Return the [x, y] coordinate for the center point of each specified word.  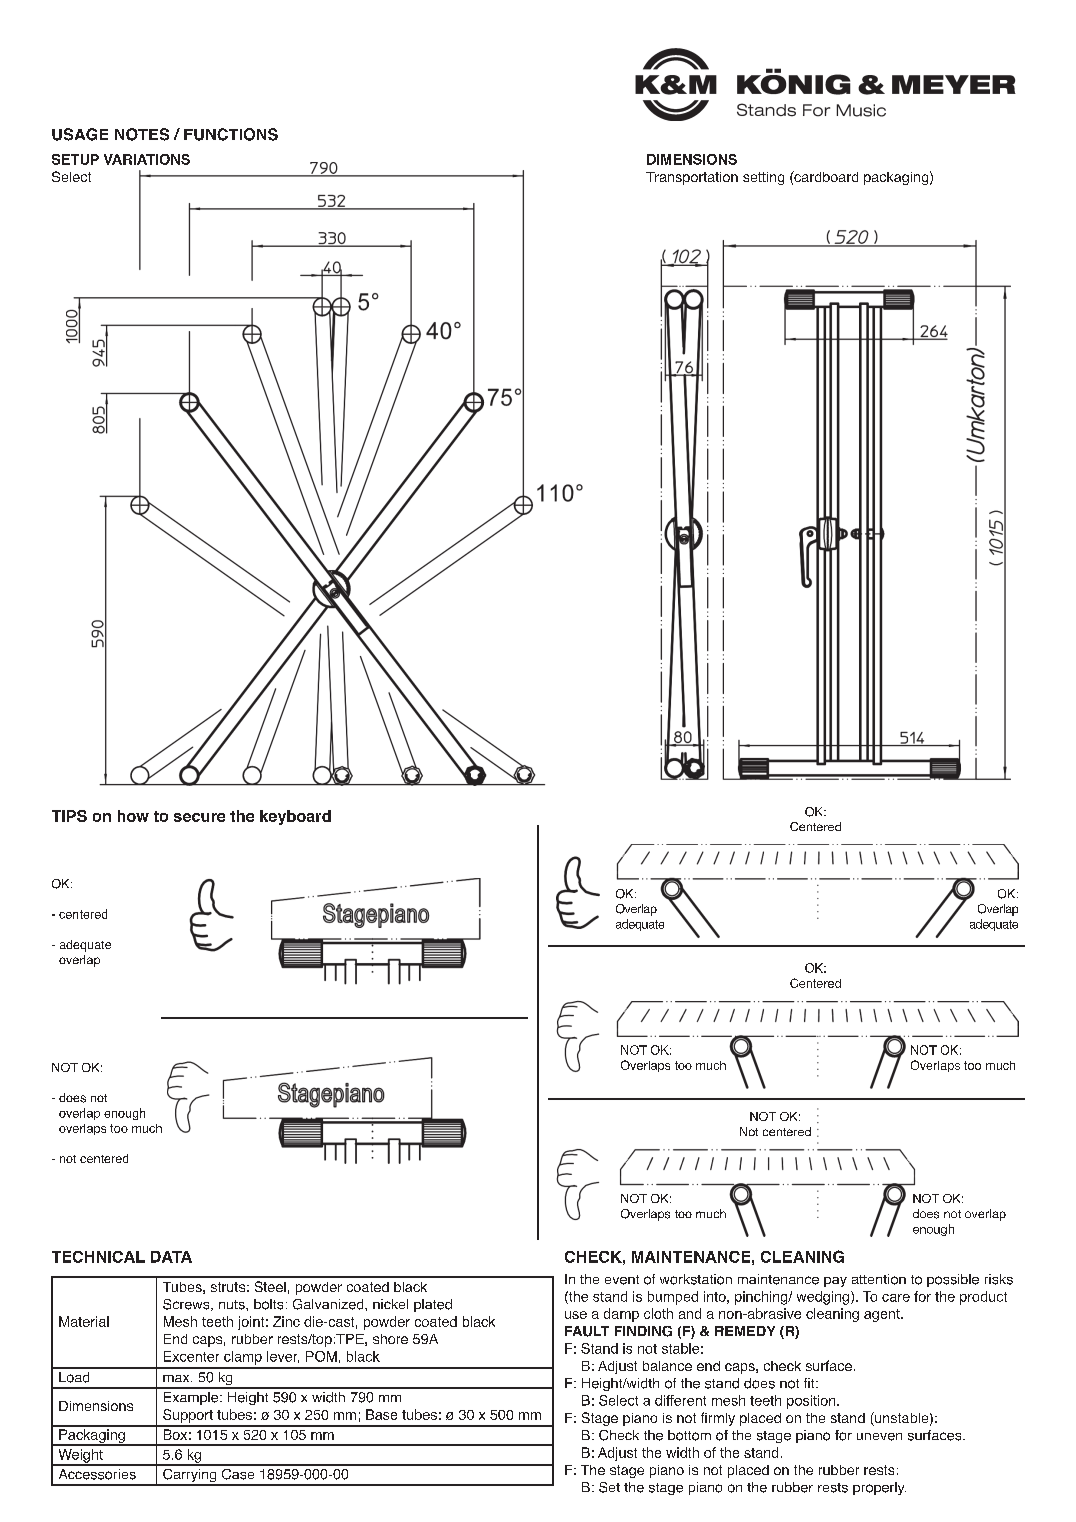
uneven [879, 1437]
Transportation [692, 178]
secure [199, 817]
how [133, 816]
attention [879, 1279]
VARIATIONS [147, 159]
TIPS [69, 816]
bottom [689, 1435]
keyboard [295, 817]
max [177, 1378]
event [622, 1280]
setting [763, 178]
